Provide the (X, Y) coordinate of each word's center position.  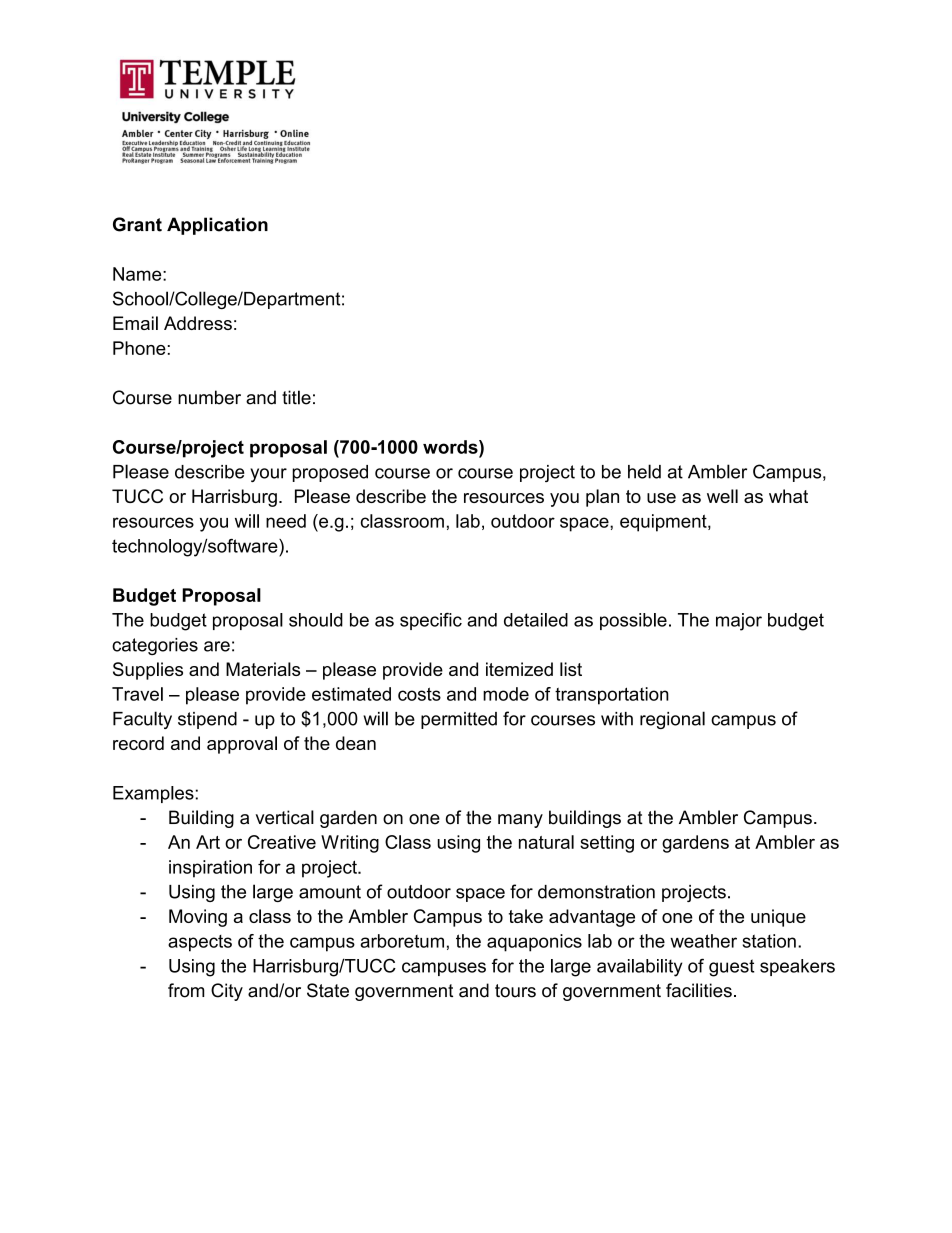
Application (217, 226)
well (722, 496)
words (451, 447)
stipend (207, 720)
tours (515, 991)
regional (672, 720)
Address (198, 323)
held (644, 471)
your (268, 475)
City (227, 992)
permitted (459, 720)
